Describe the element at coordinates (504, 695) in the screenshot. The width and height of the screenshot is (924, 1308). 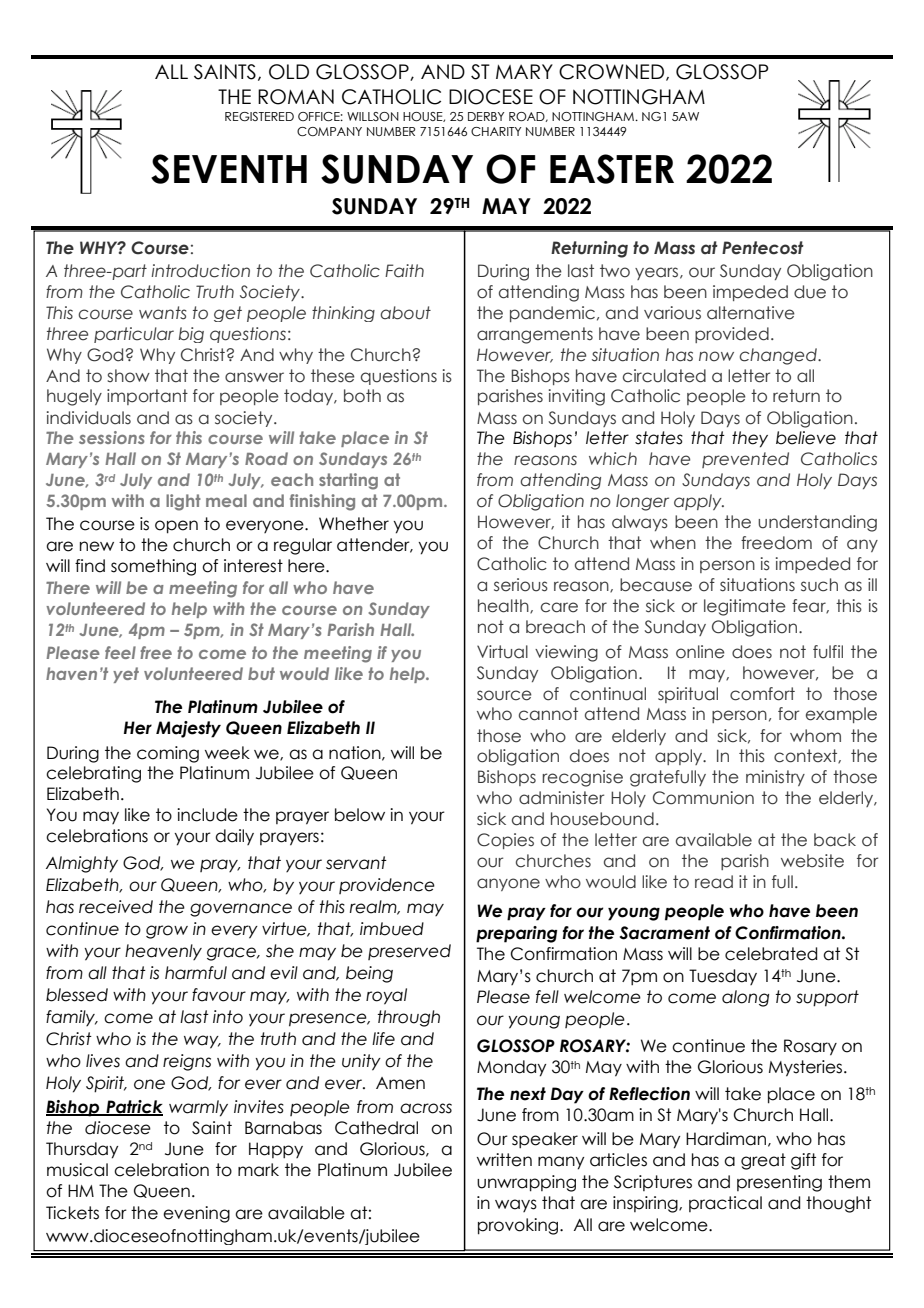
I see `source` at that location.
